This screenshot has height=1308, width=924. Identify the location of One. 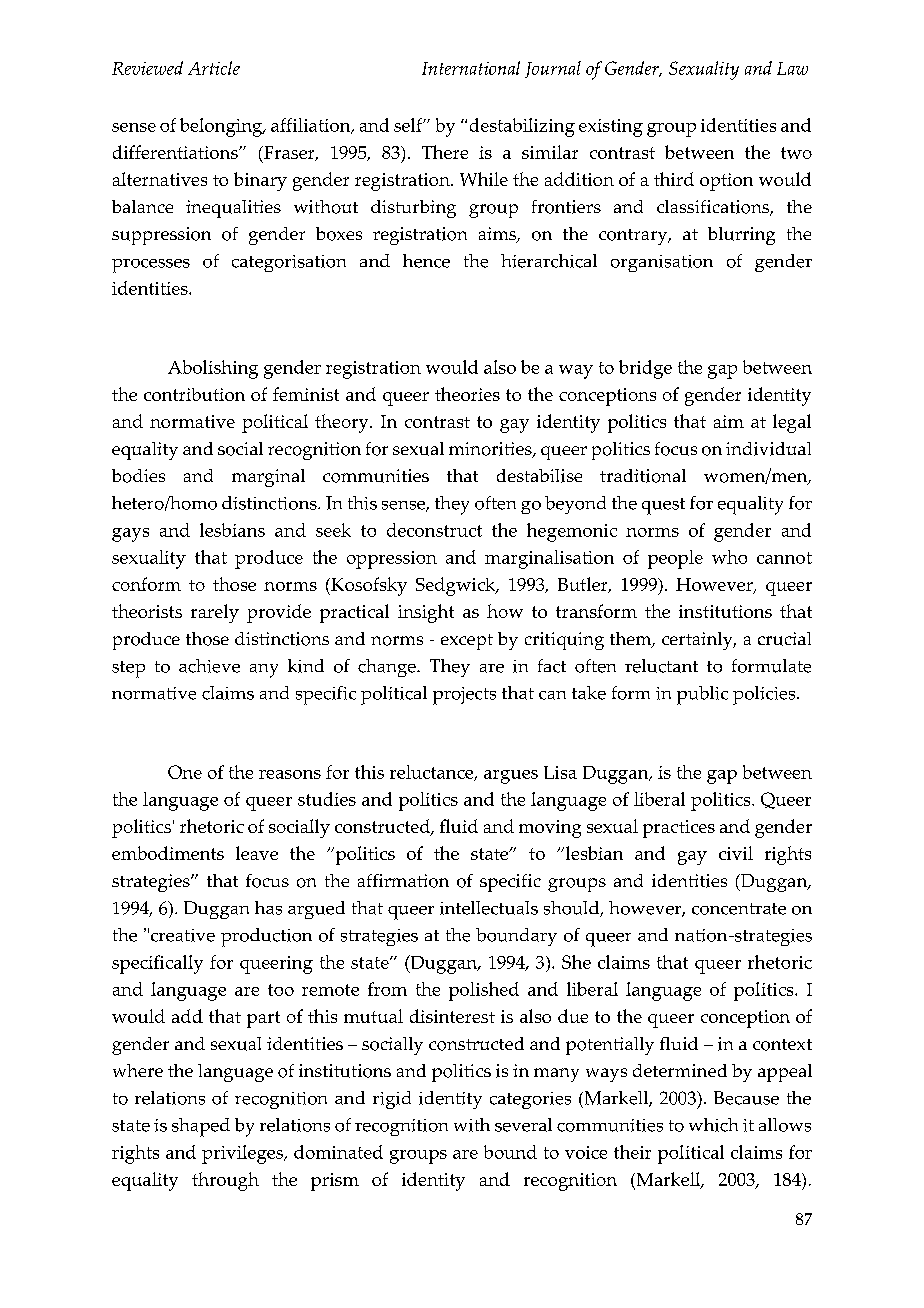
(185, 772).
